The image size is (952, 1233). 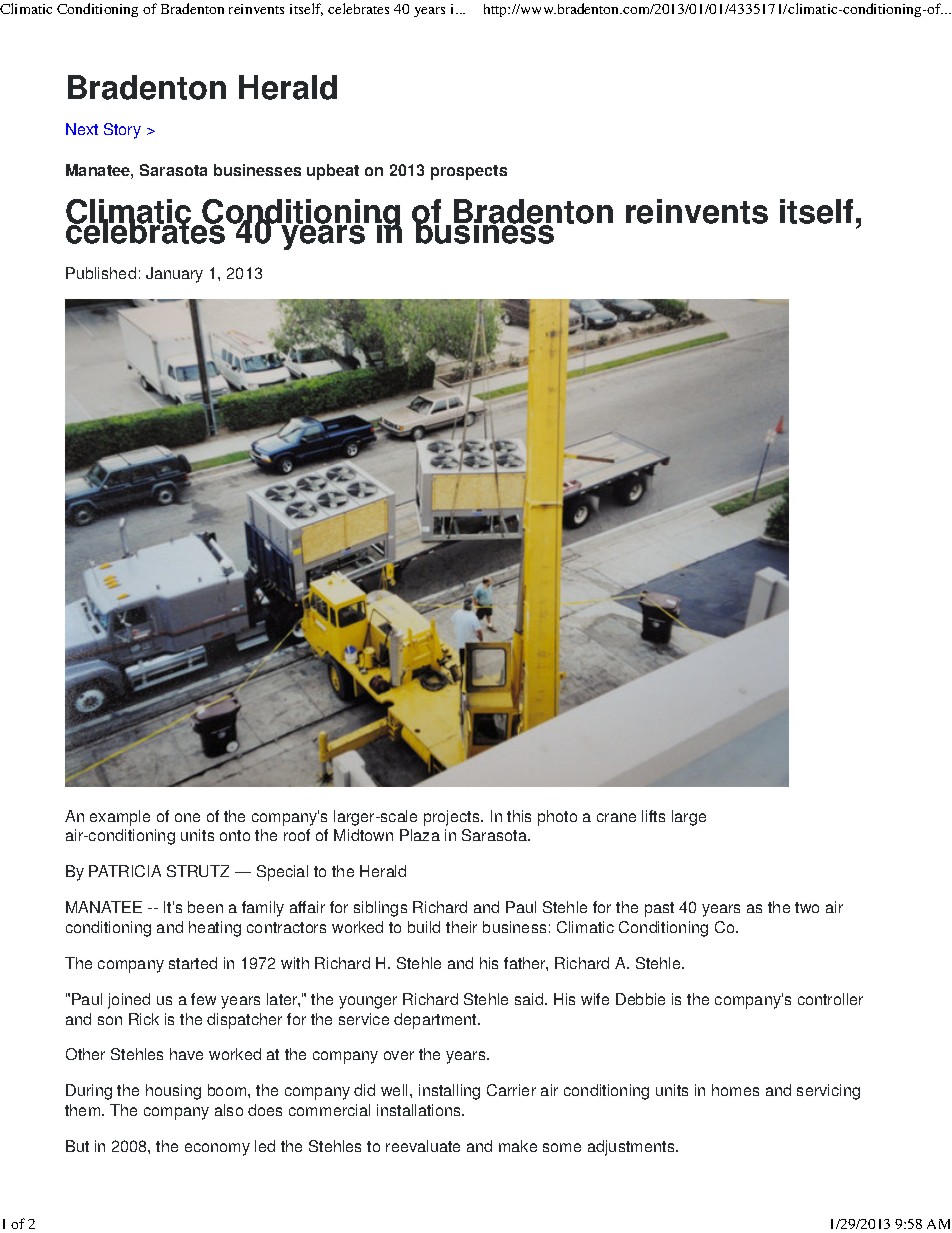 What do you see at coordinates (519, 816) in the screenshot?
I see `this` at bounding box center [519, 816].
